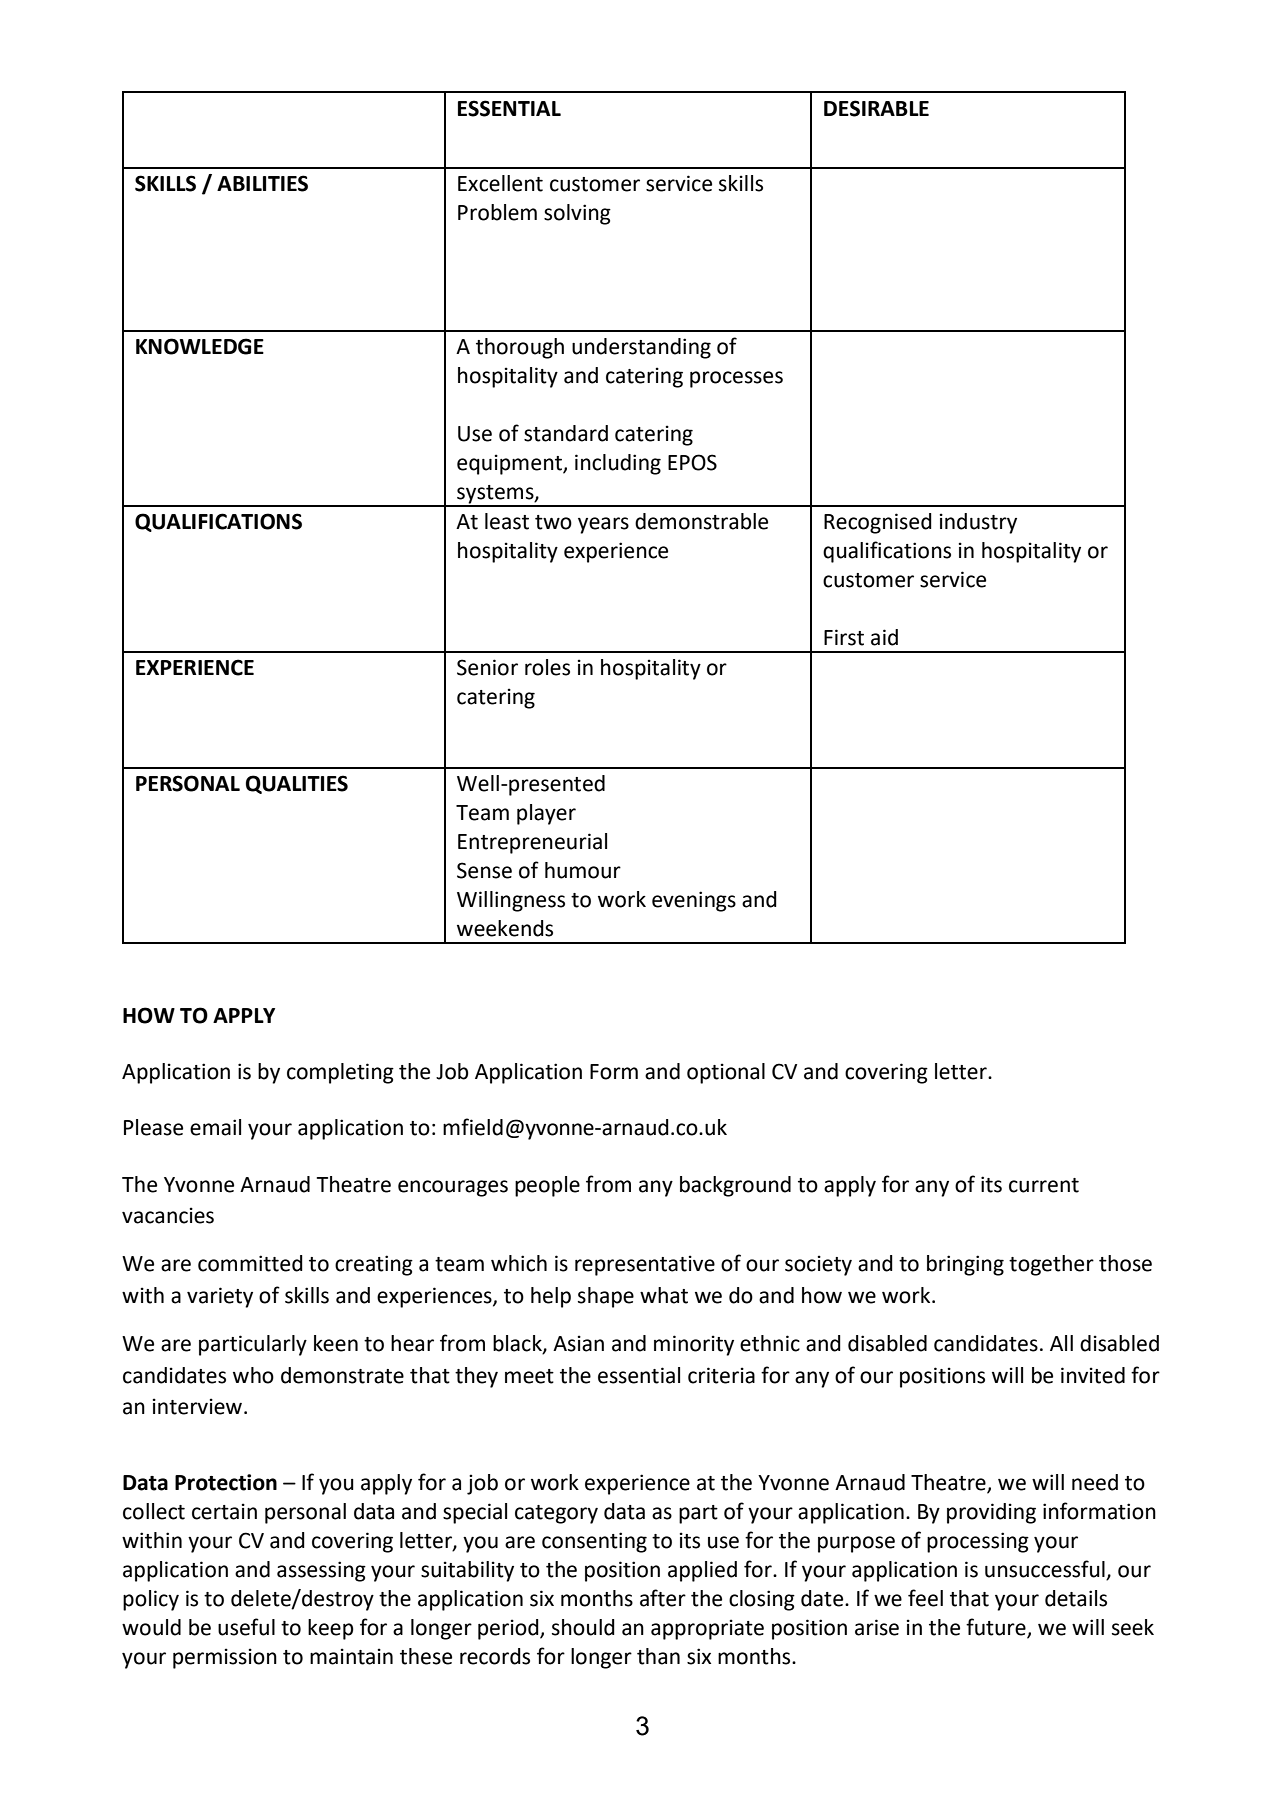  I want to click on ABILITIES, so click(262, 183).
